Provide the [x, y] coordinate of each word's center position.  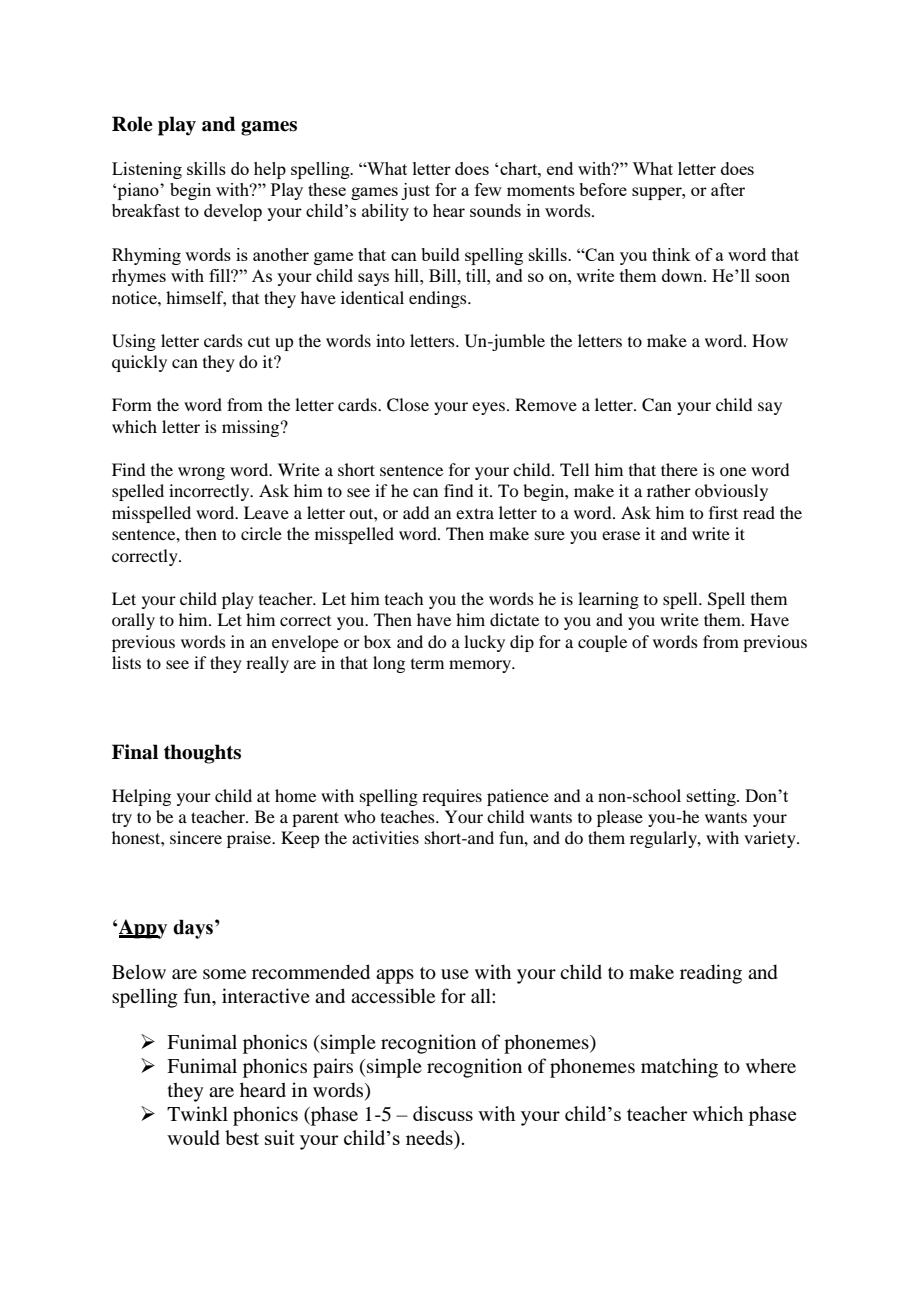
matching [679, 1068]
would [193, 1137]
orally [133, 621]
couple [602, 643]
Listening [147, 170]
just [415, 191]
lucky [484, 643]
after [728, 189]
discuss [443, 1113]
